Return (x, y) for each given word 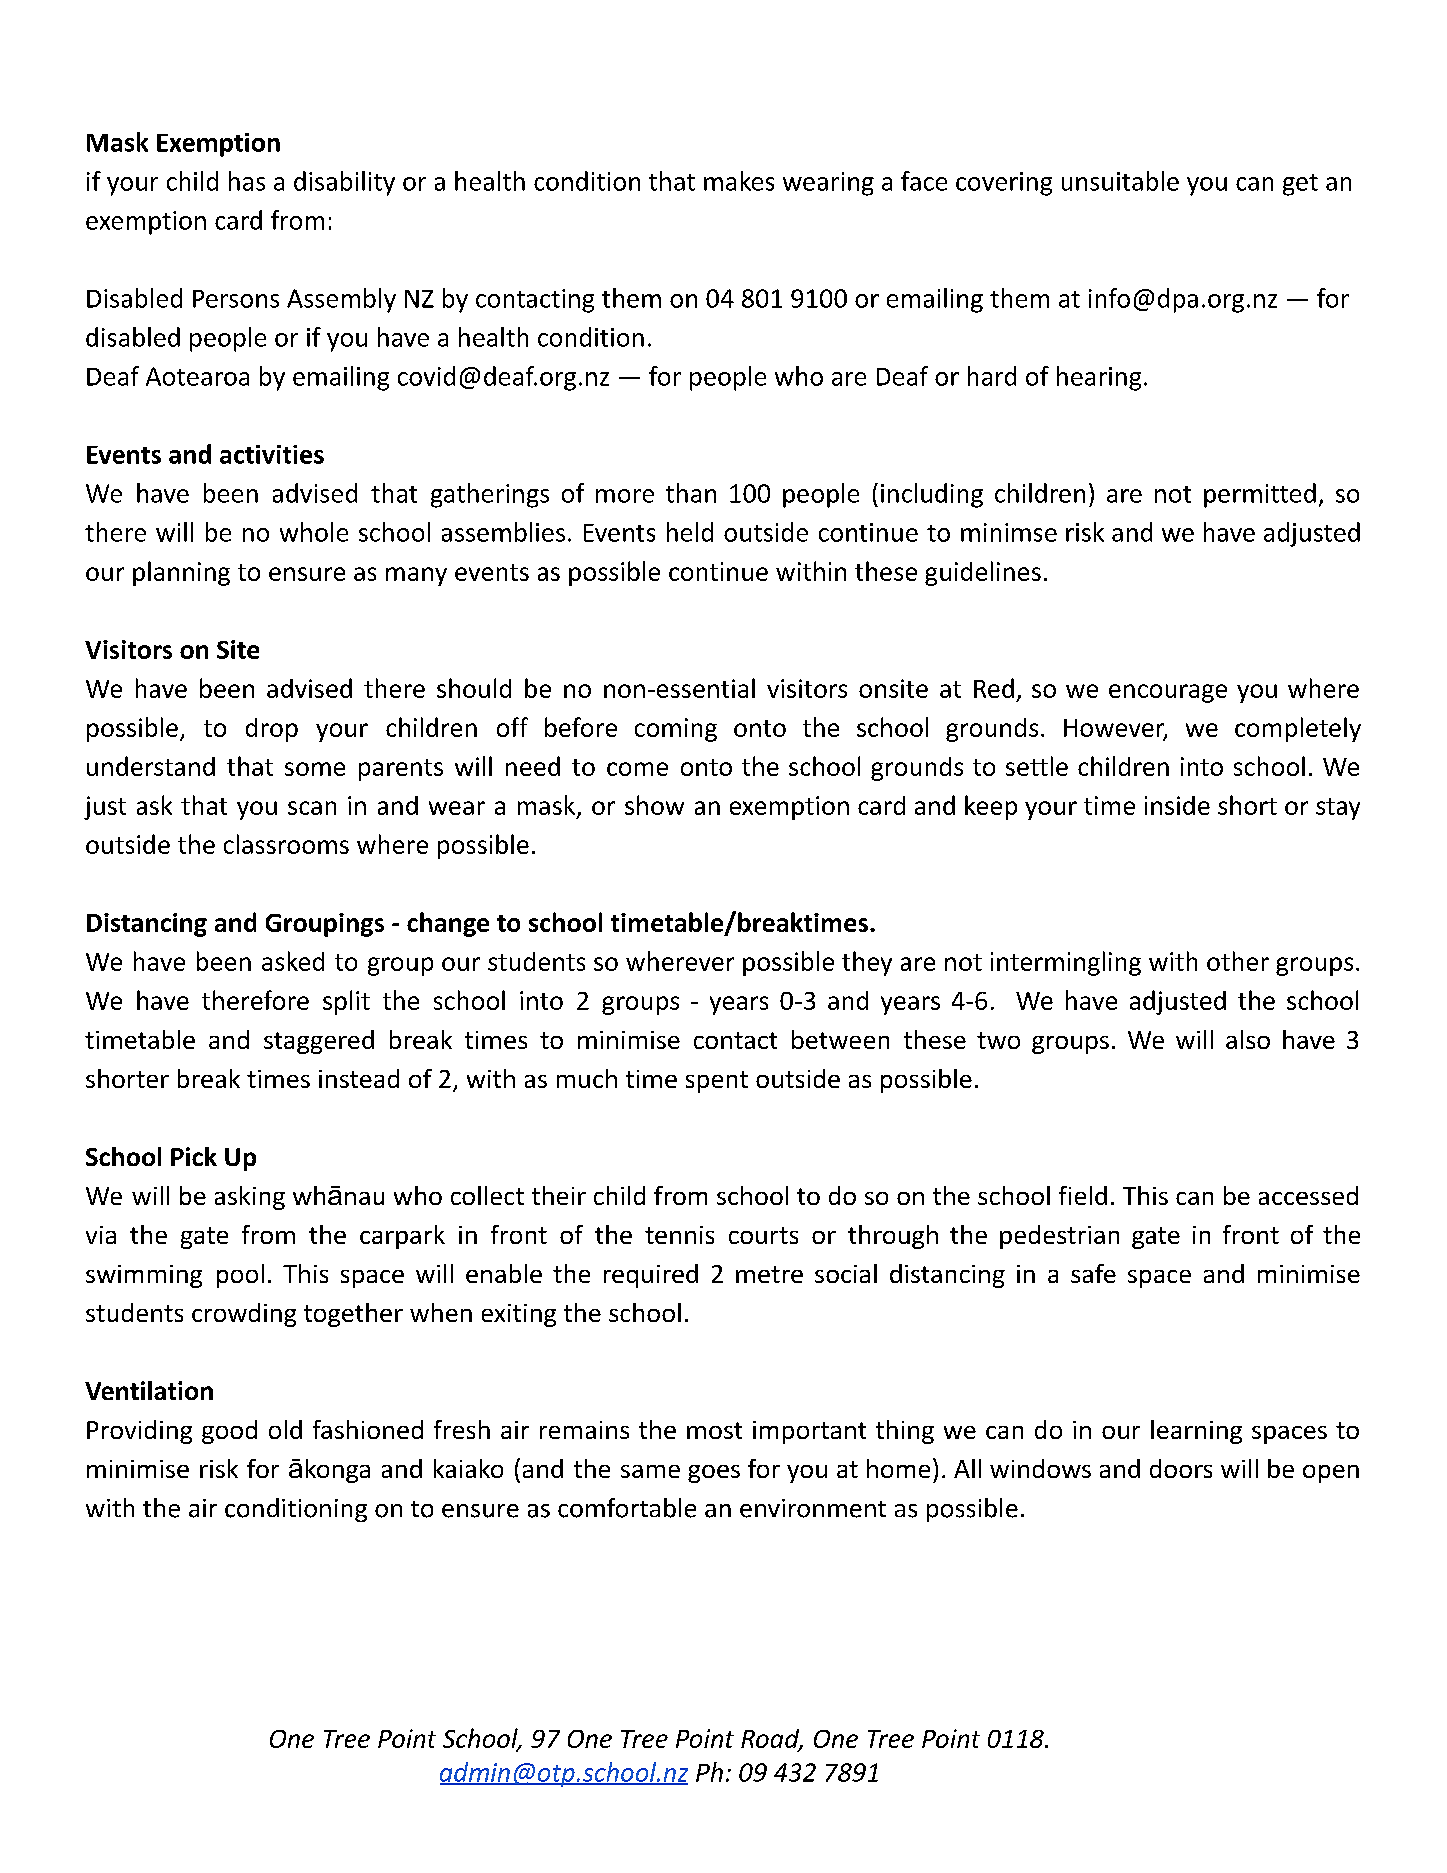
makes (739, 181)
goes (714, 1474)
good (229, 1432)
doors (1181, 1468)
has (247, 181)
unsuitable (1120, 181)
